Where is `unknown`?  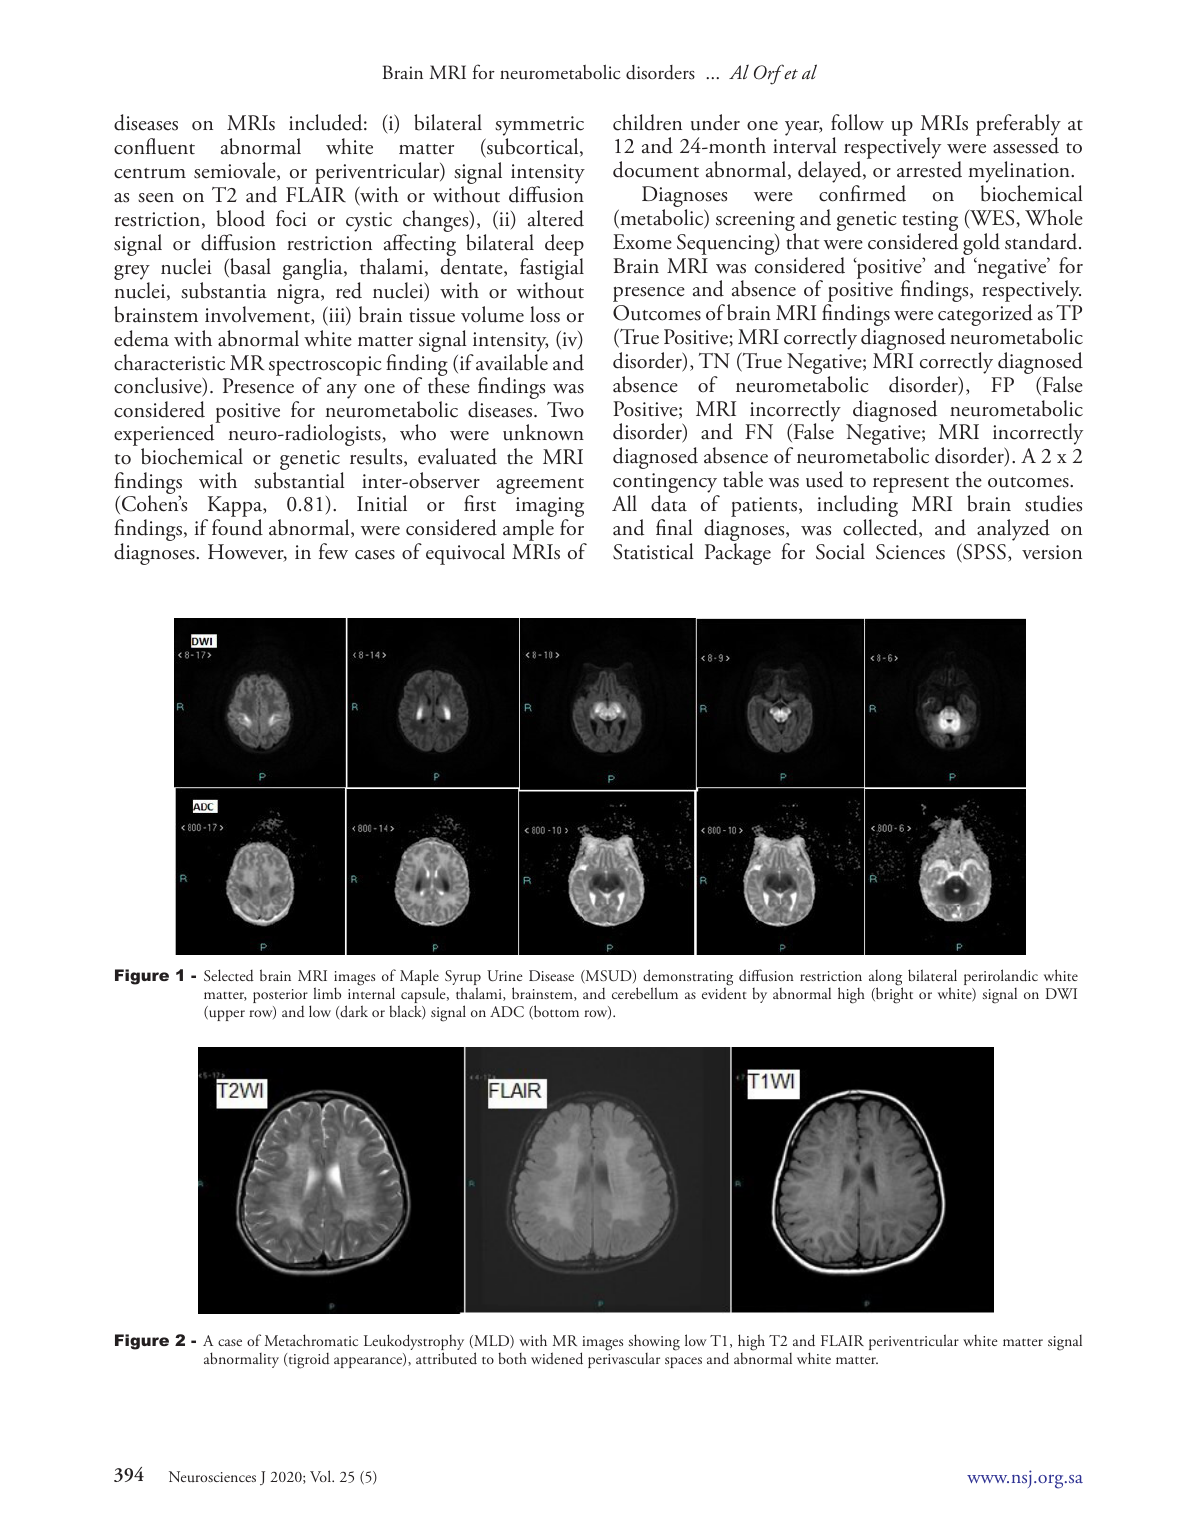
unknown is located at coordinates (543, 432).
